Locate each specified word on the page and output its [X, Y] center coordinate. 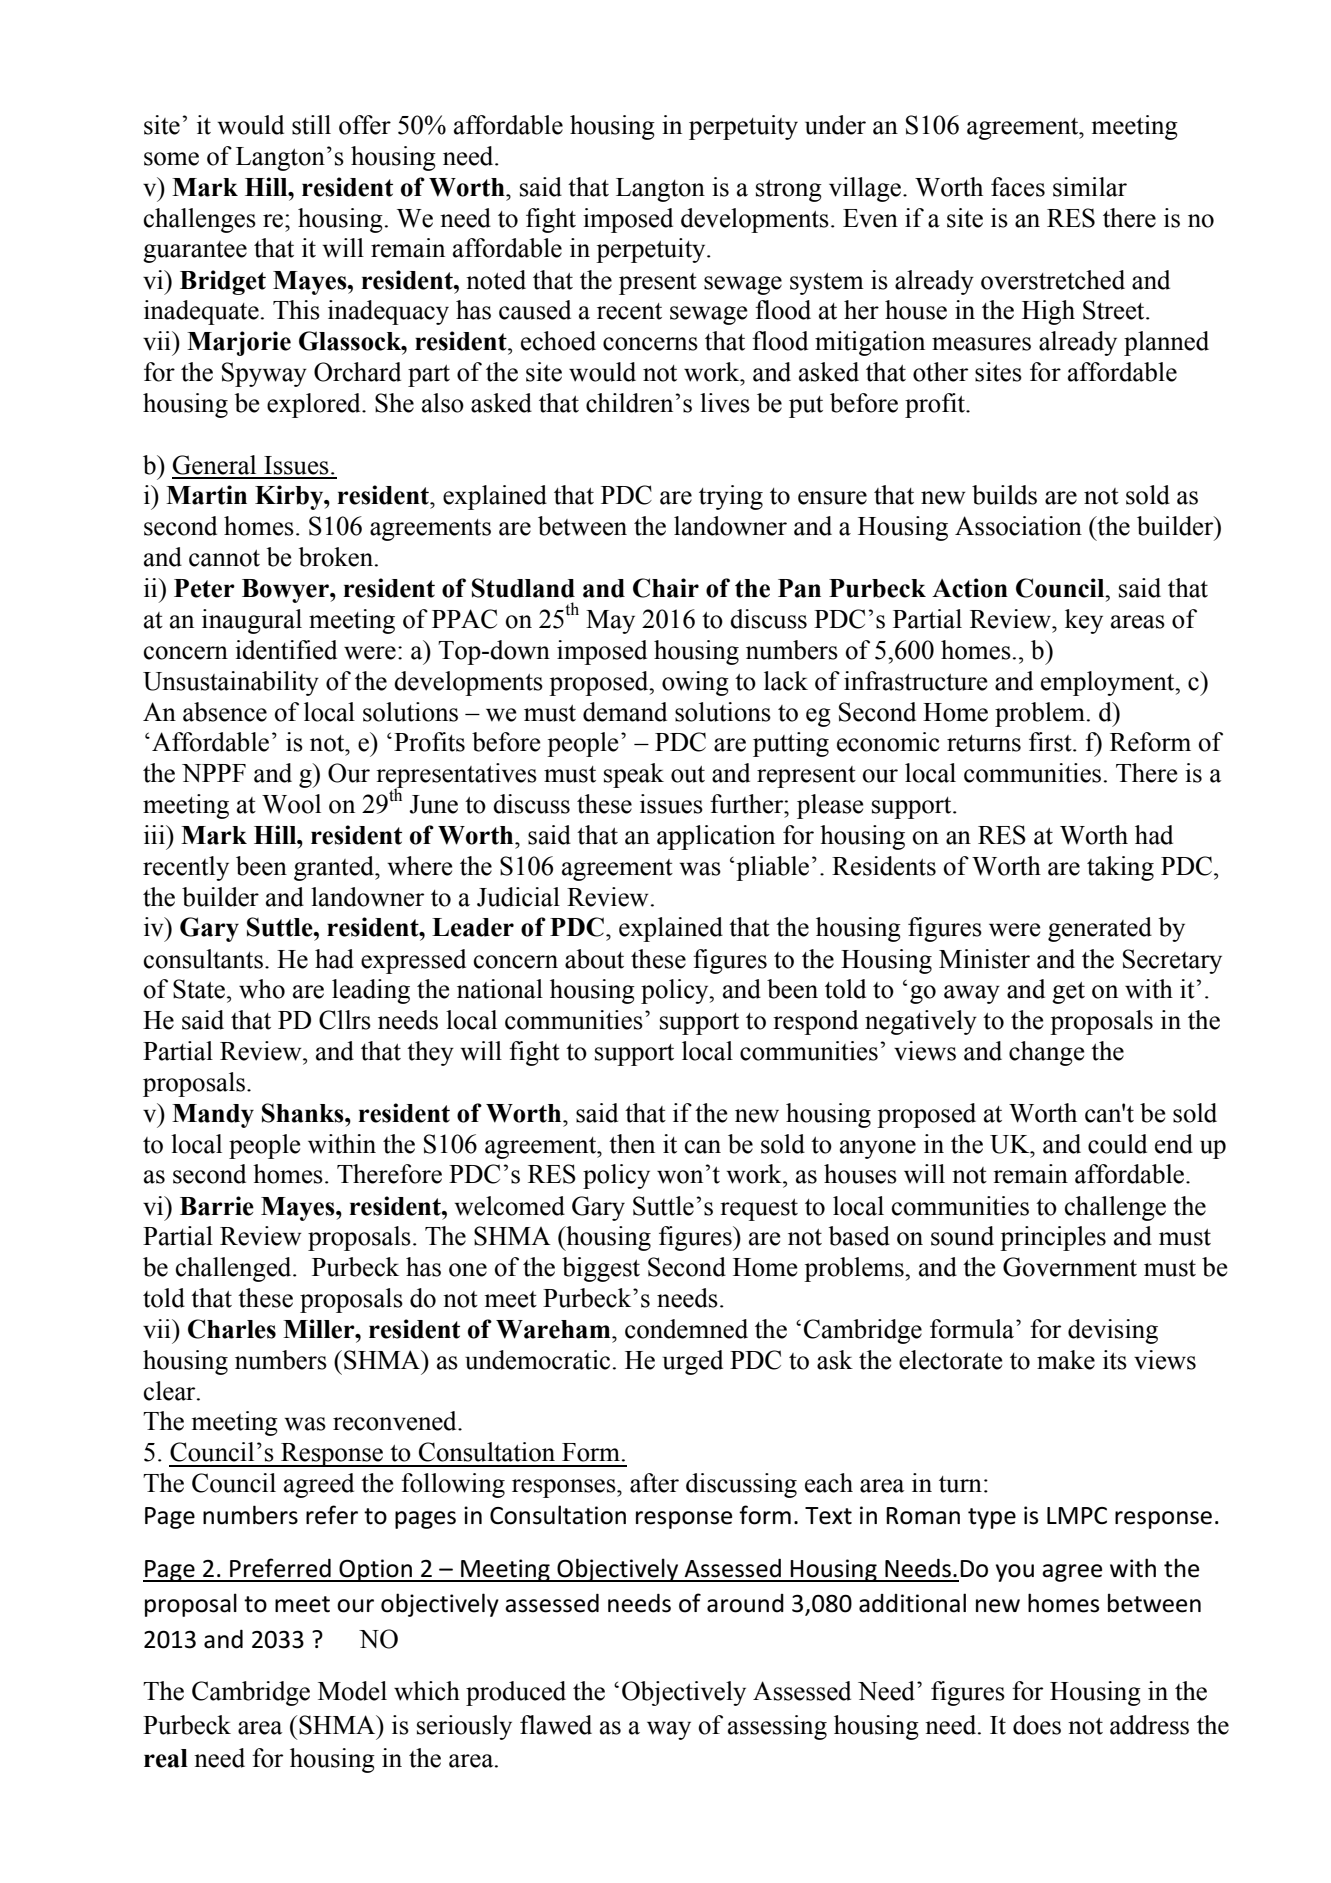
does [1037, 1725]
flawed [556, 1725]
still [311, 125]
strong [789, 191]
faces [1018, 187]
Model [352, 1691]
